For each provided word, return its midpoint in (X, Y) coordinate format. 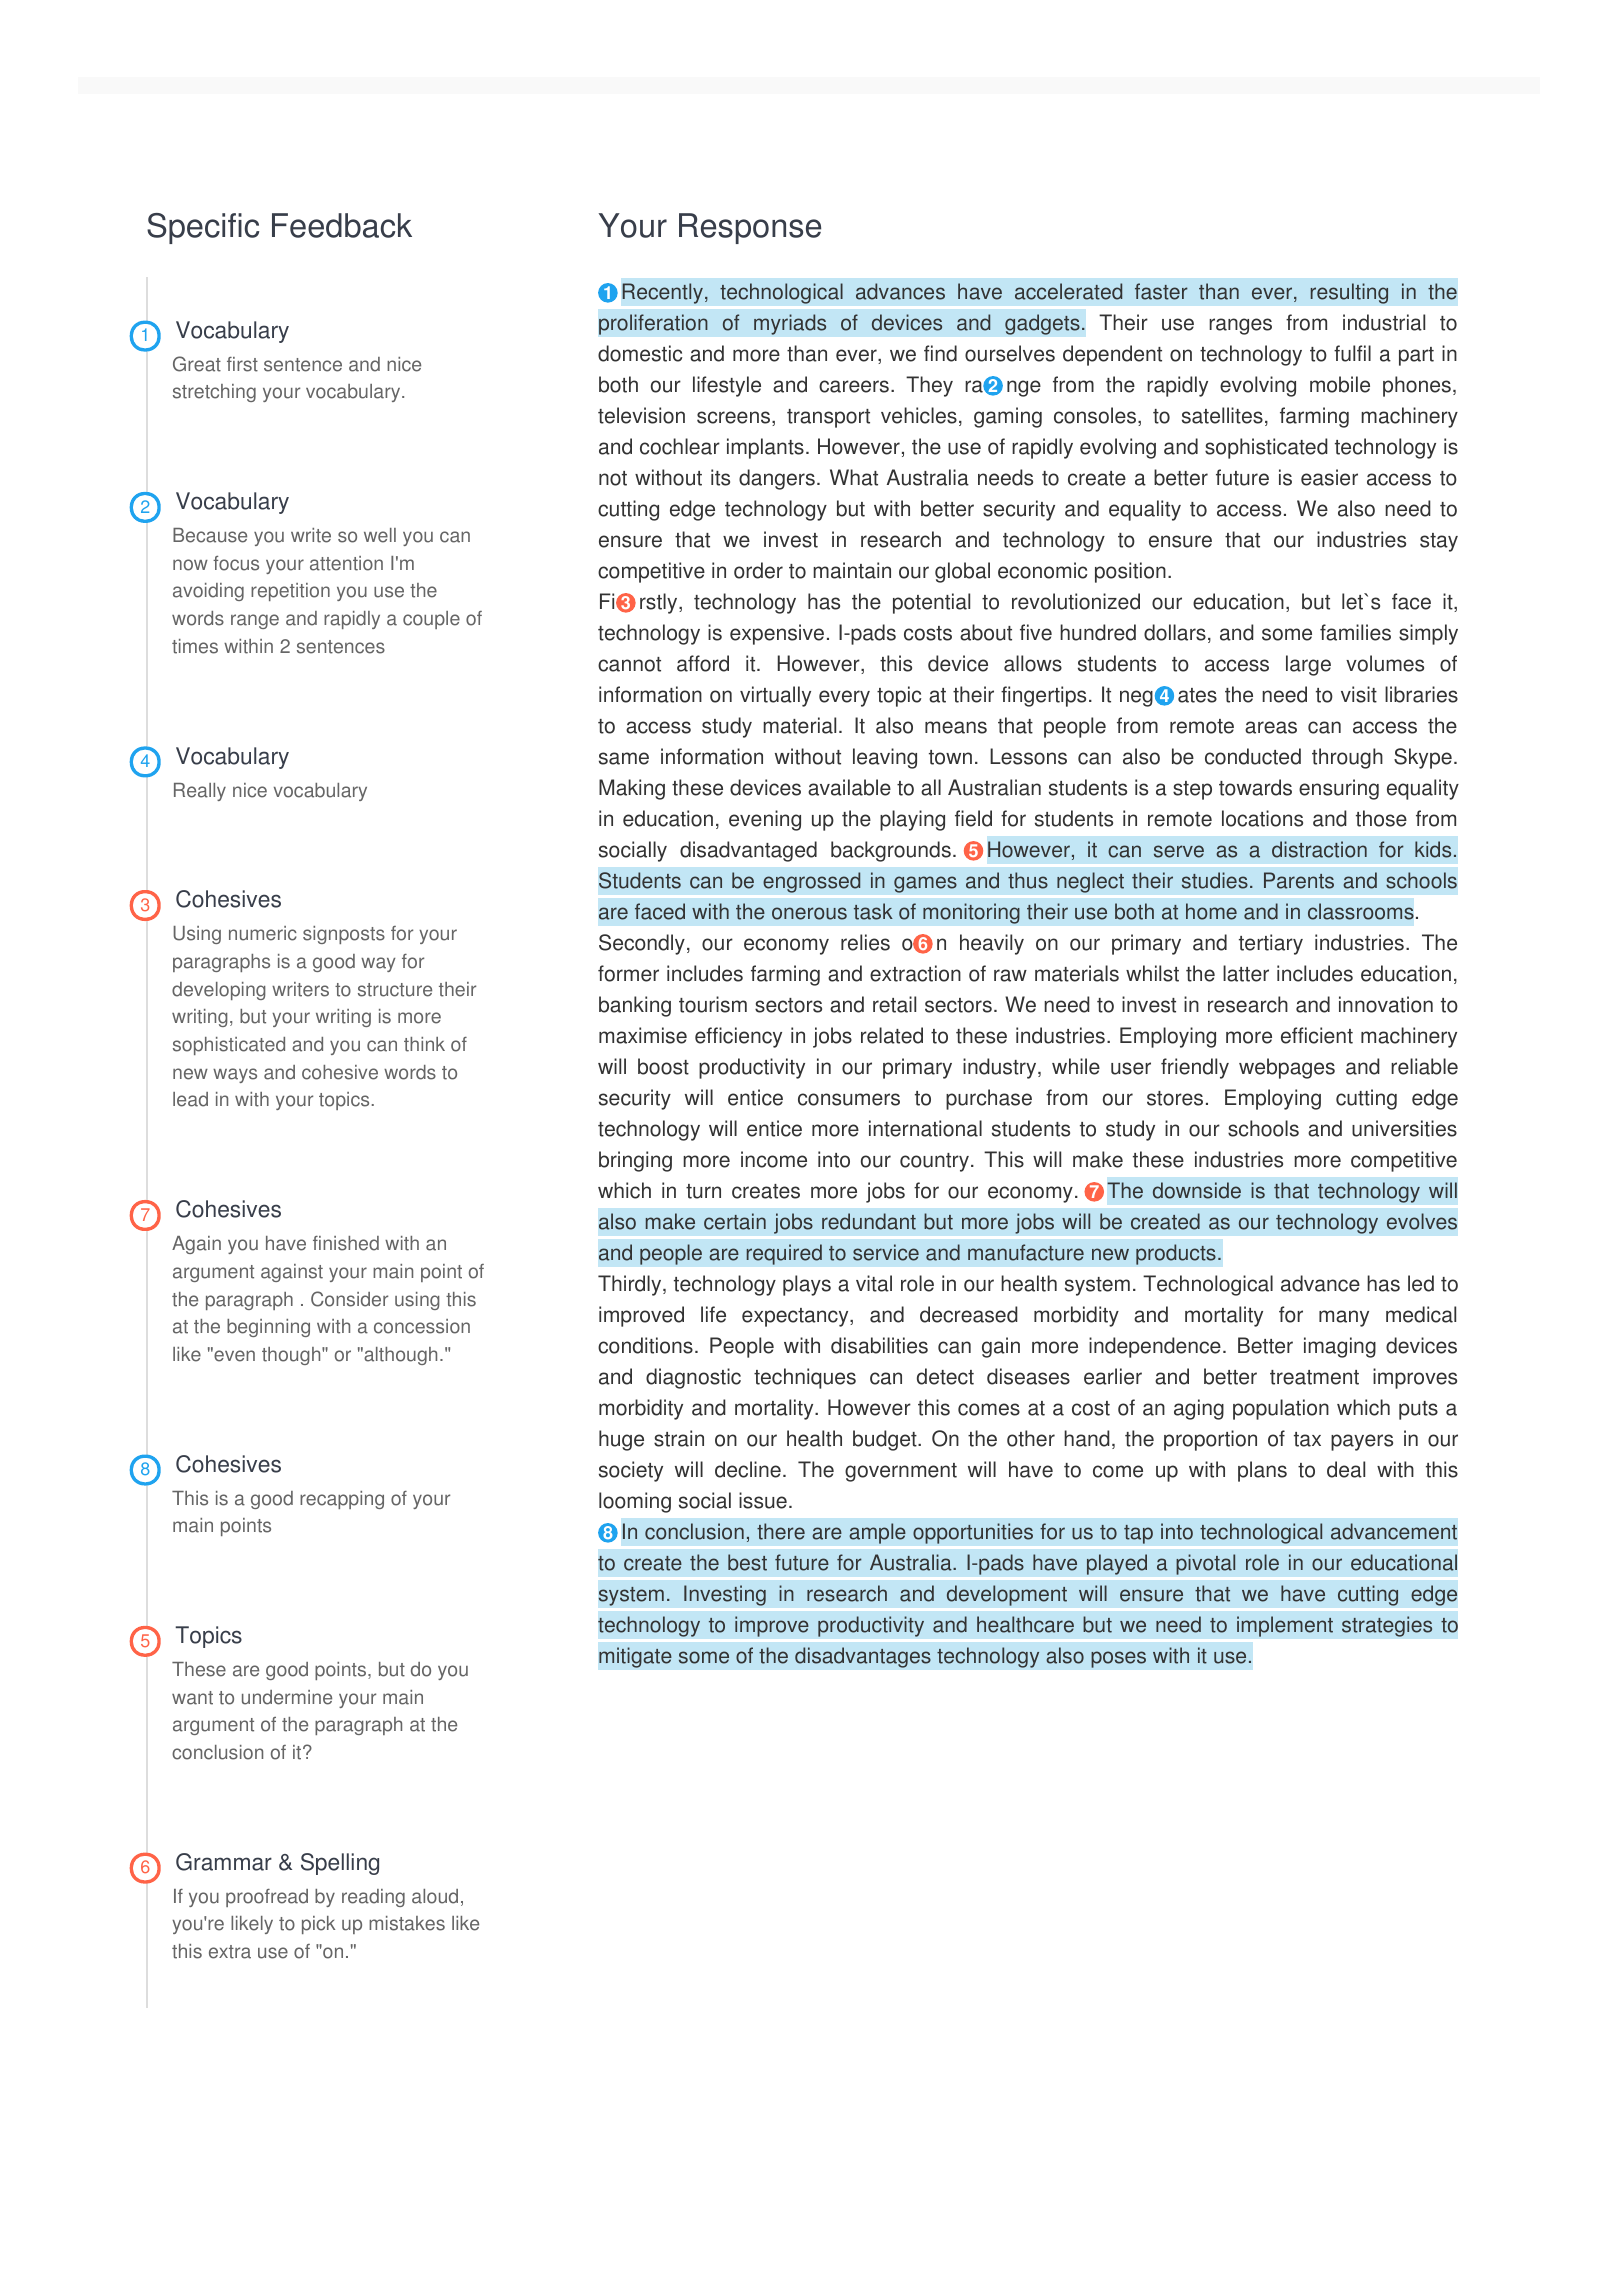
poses (1118, 1659)
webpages (1287, 1068)
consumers (849, 1099)
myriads (790, 324)
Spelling (340, 1864)
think (424, 1044)
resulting (1349, 293)
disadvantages (863, 1657)
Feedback (342, 225)
